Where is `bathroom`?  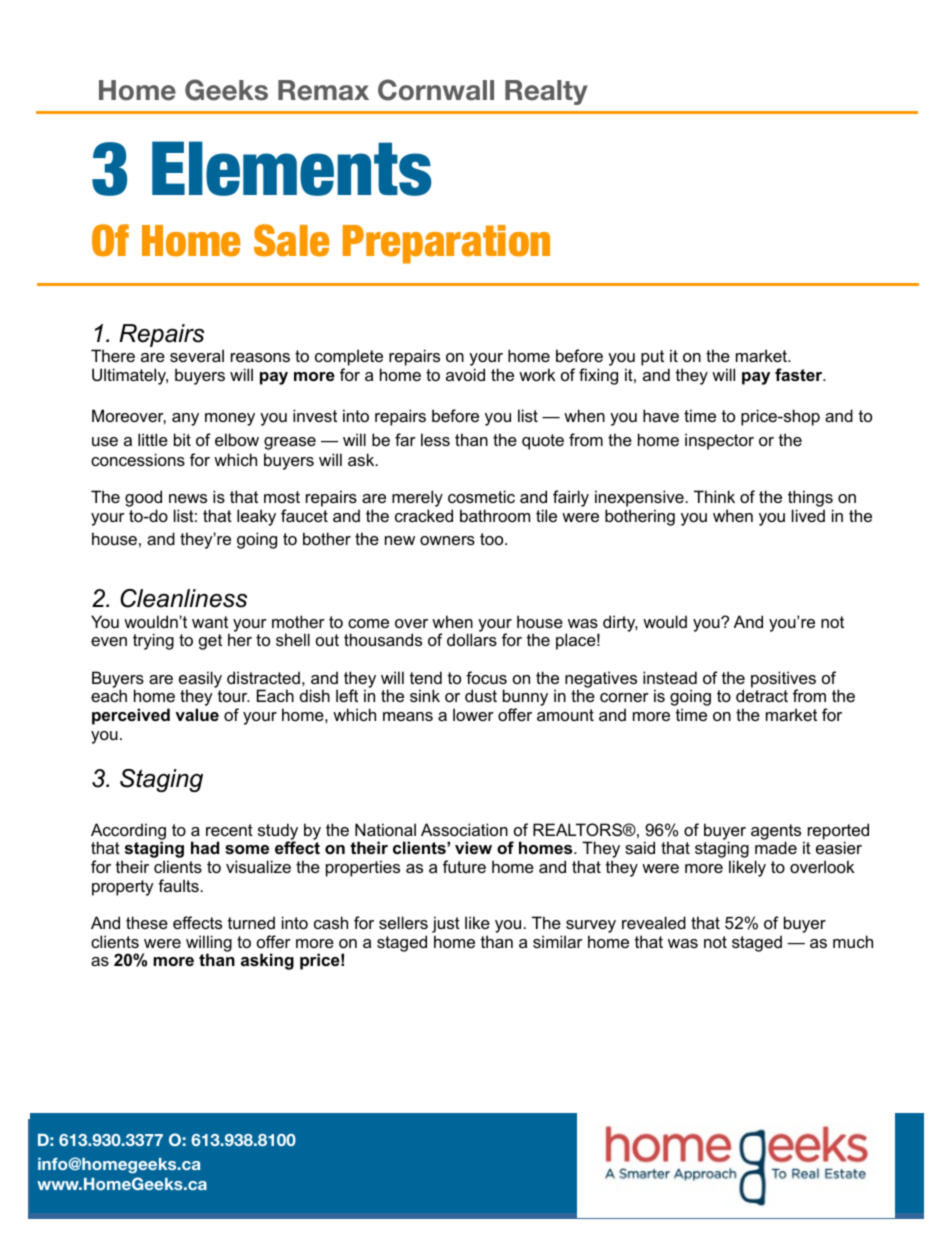 bathroom is located at coordinates (495, 515).
